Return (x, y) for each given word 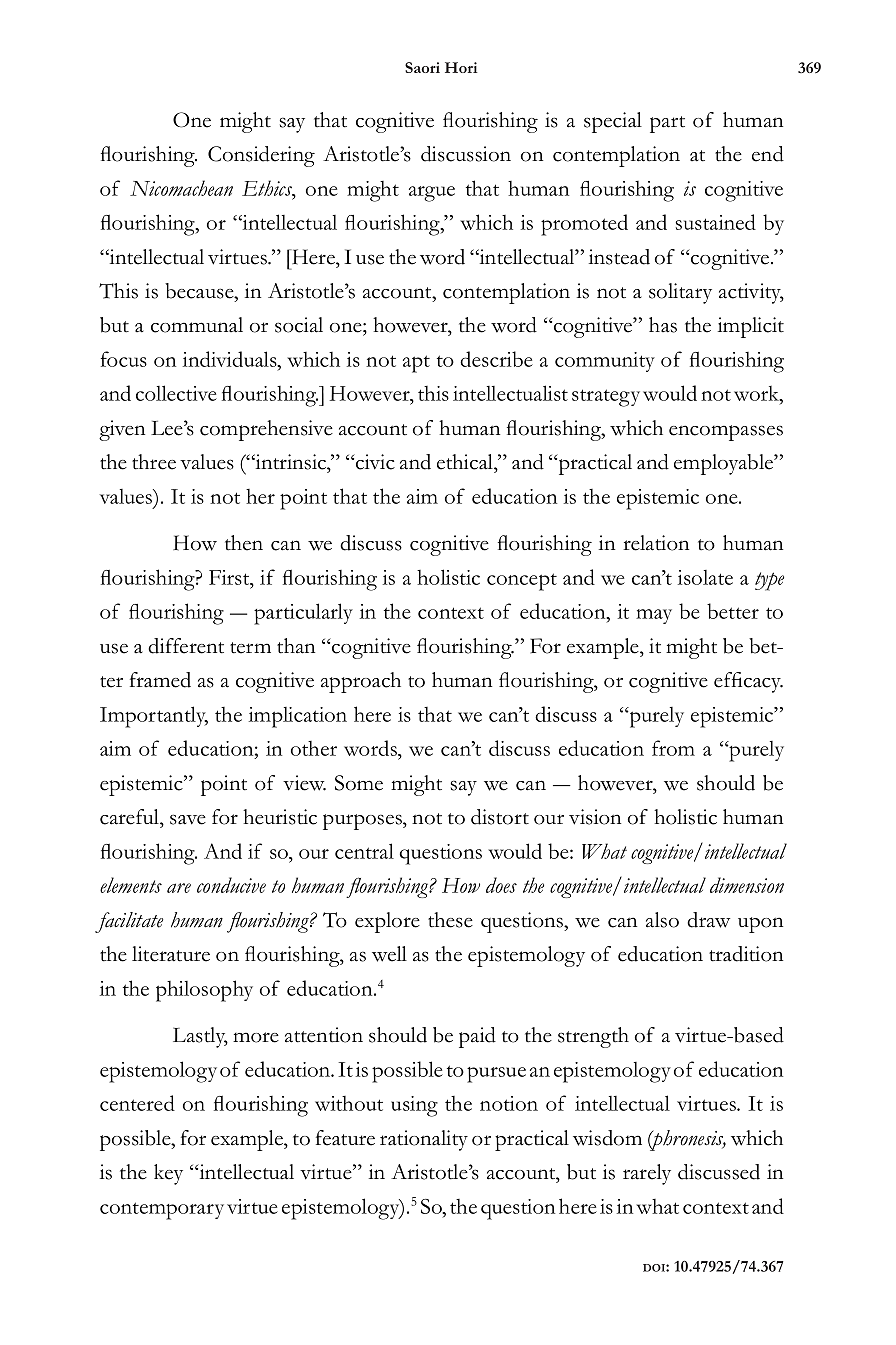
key (168, 1174)
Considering (261, 156)
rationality (424, 1140)
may (654, 616)
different (186, 646)
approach (361, 682)
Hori (461, 67)
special (613, 122)
